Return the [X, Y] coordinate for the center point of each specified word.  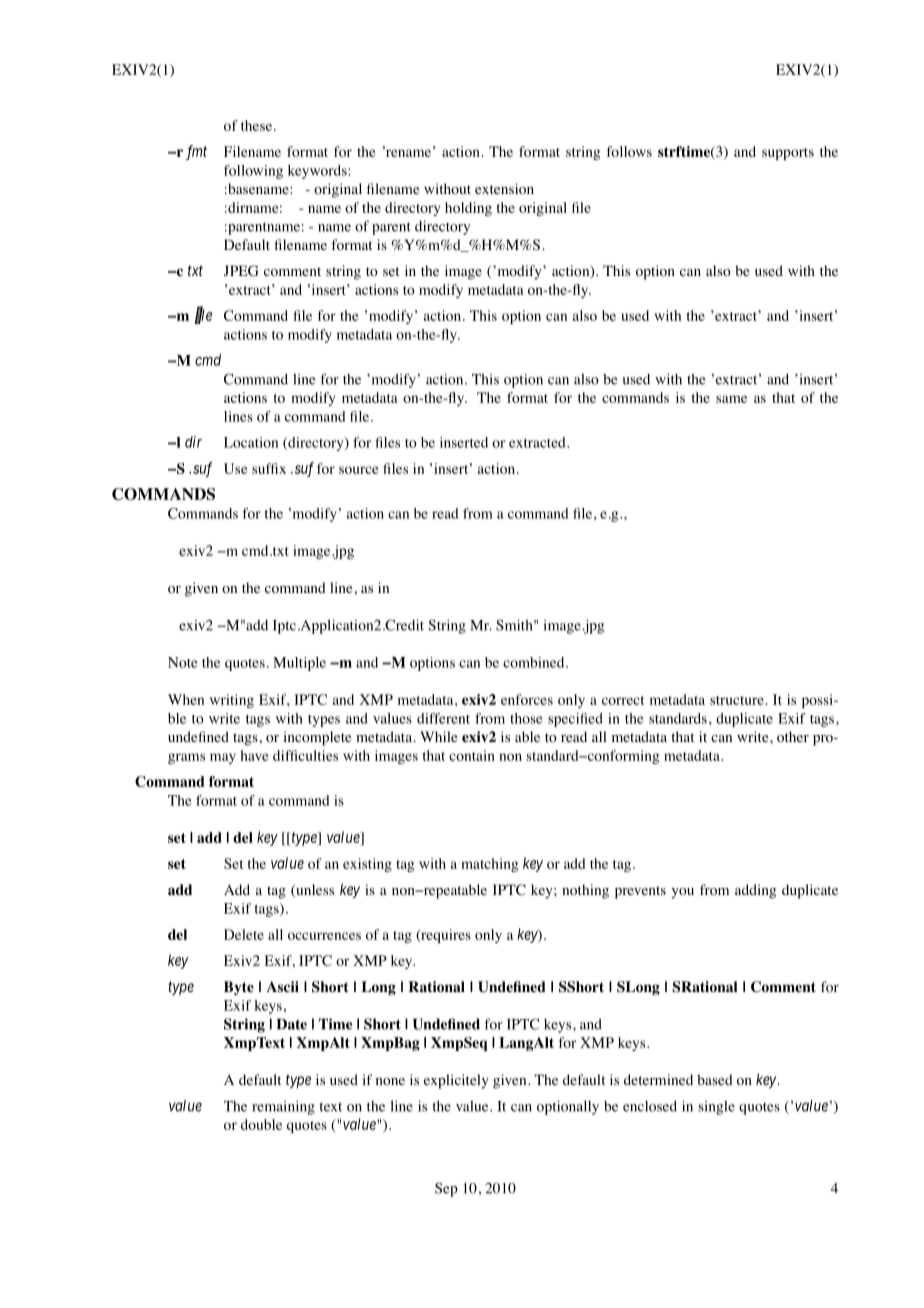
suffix [269, 468]
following [253, 172]
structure [737, 700]
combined [535, 662]
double [261, 1124]
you [682, 893]
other [793, 737]
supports [788, 154]
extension [504, 189]
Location [251, 442]
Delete [244, 934]
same [731, 399]
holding [468, 209]
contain [472, 755]
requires [445, 936]
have [255, 755]
